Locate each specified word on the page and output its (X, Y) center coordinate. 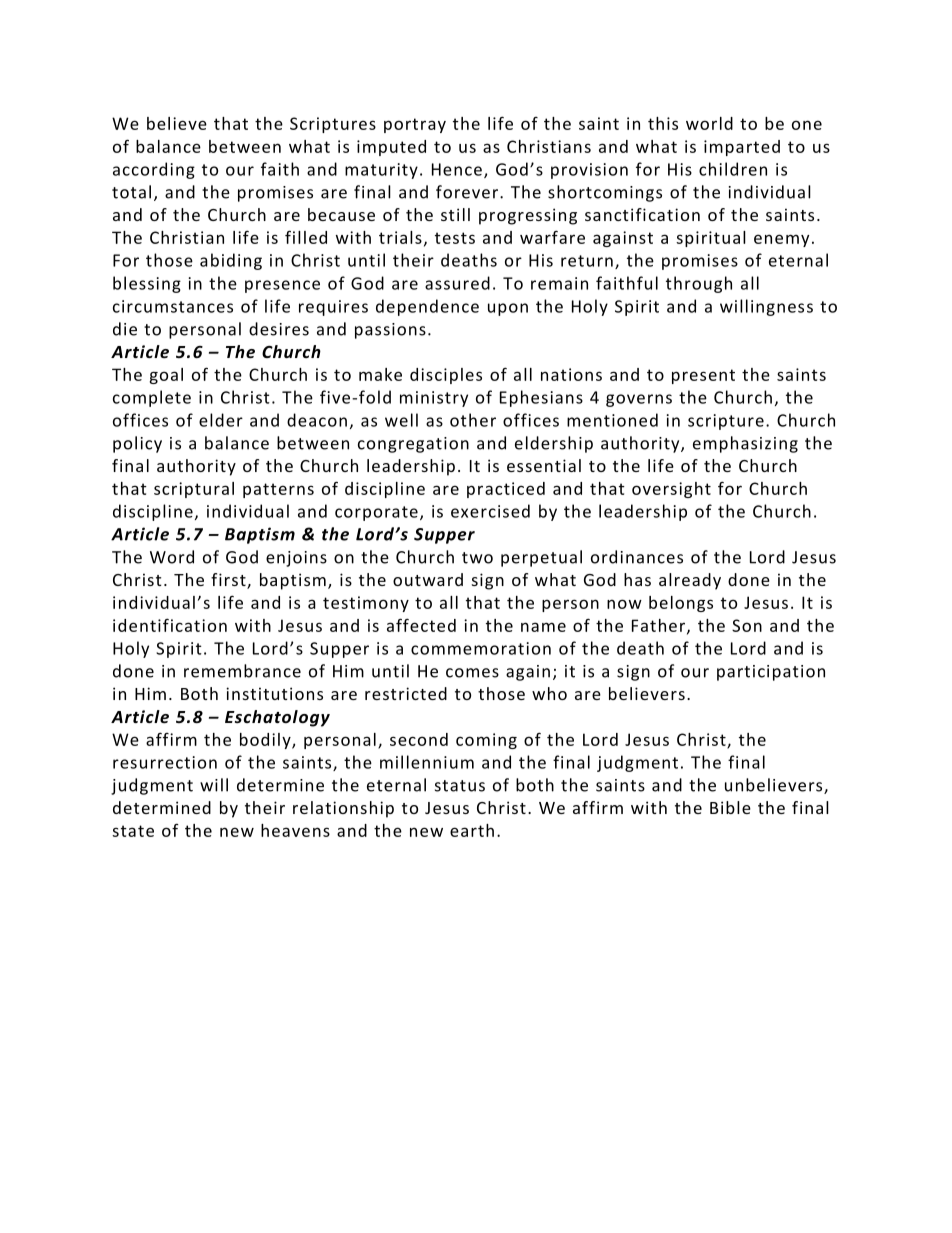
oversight (671, 490)
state (133, 831)
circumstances (173, 306)
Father (658, 625)
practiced (506, 490)
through (699, 284)
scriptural (194, 490)
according (154, 170)
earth (472, 830)
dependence (427, 307)
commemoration (481, 648)
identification (170, 625)
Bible (730, 807)
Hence (457, 169)
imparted (742, 148)
